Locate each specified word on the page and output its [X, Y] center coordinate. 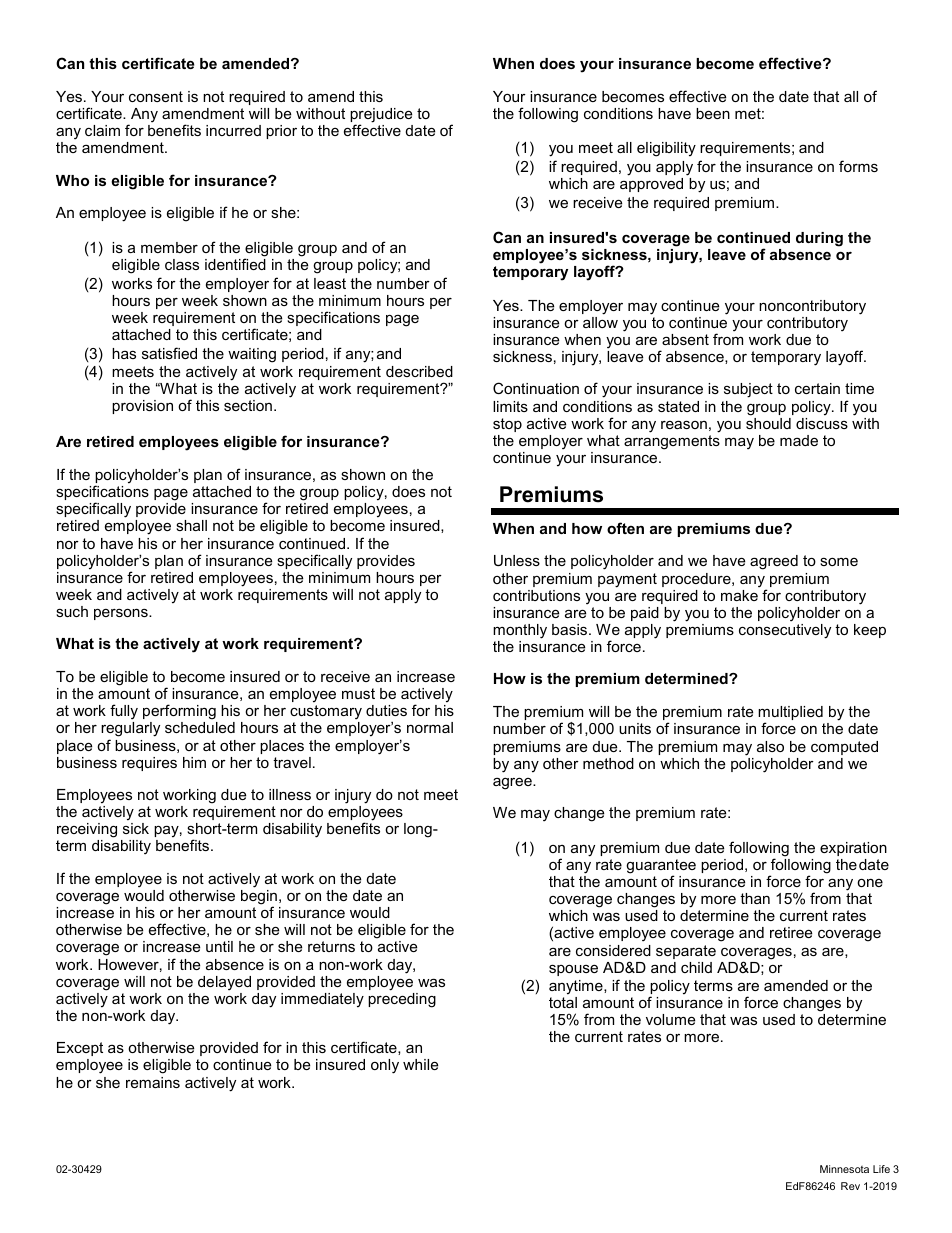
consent [156, 96]
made [799, 440]
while [420, 1064]
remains [153, 1082]
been [713, 113]
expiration [853, 849]
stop [507, 425]
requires [149, 764]
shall [191, 525]
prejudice [381, 116]
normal [430, 727]
